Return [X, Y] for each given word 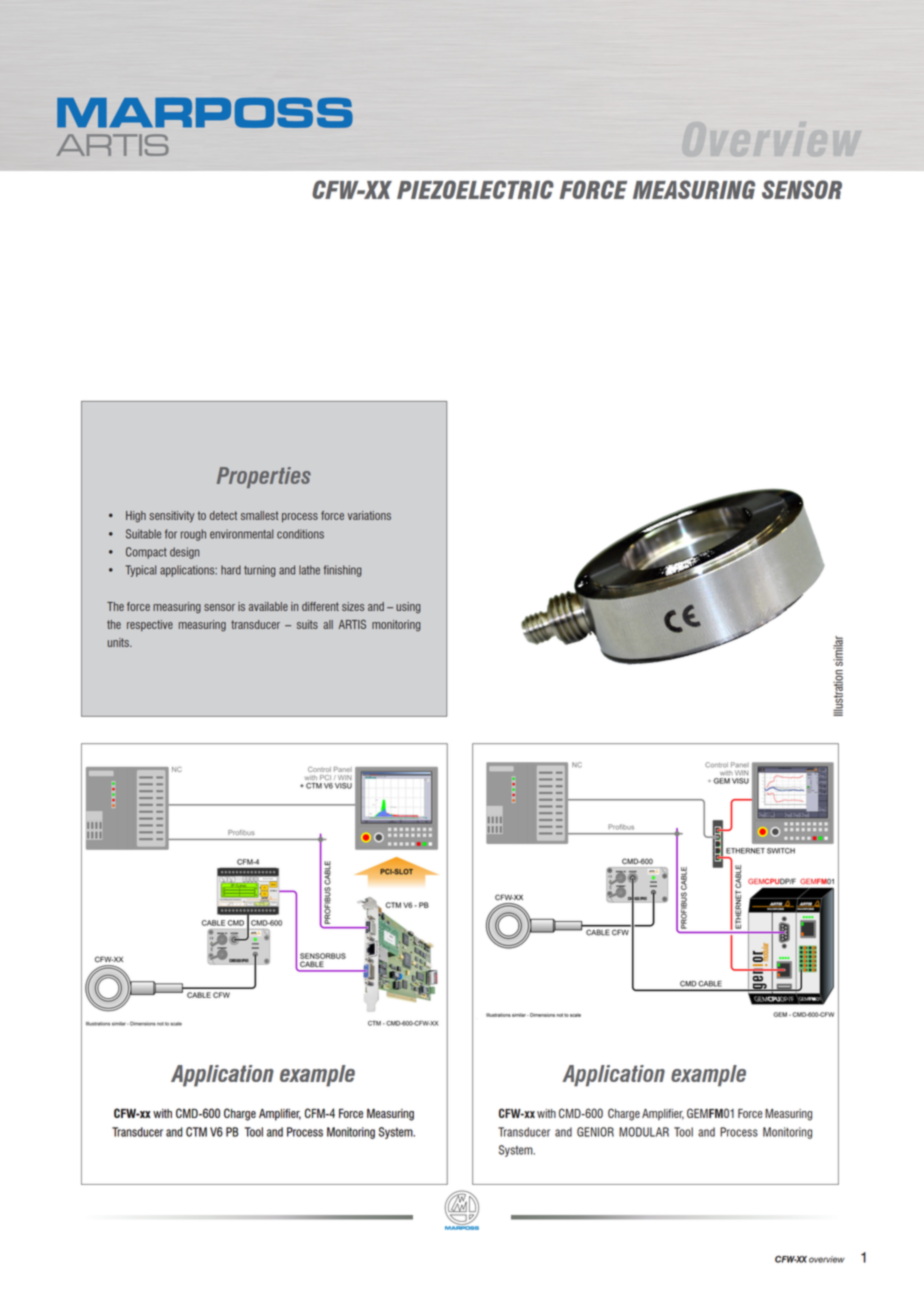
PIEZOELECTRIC [475, 189]
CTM [196, 1132]
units [119, 642]
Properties [264, 477]
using [408, 608]
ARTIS [352, 624]
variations [369, 515]
